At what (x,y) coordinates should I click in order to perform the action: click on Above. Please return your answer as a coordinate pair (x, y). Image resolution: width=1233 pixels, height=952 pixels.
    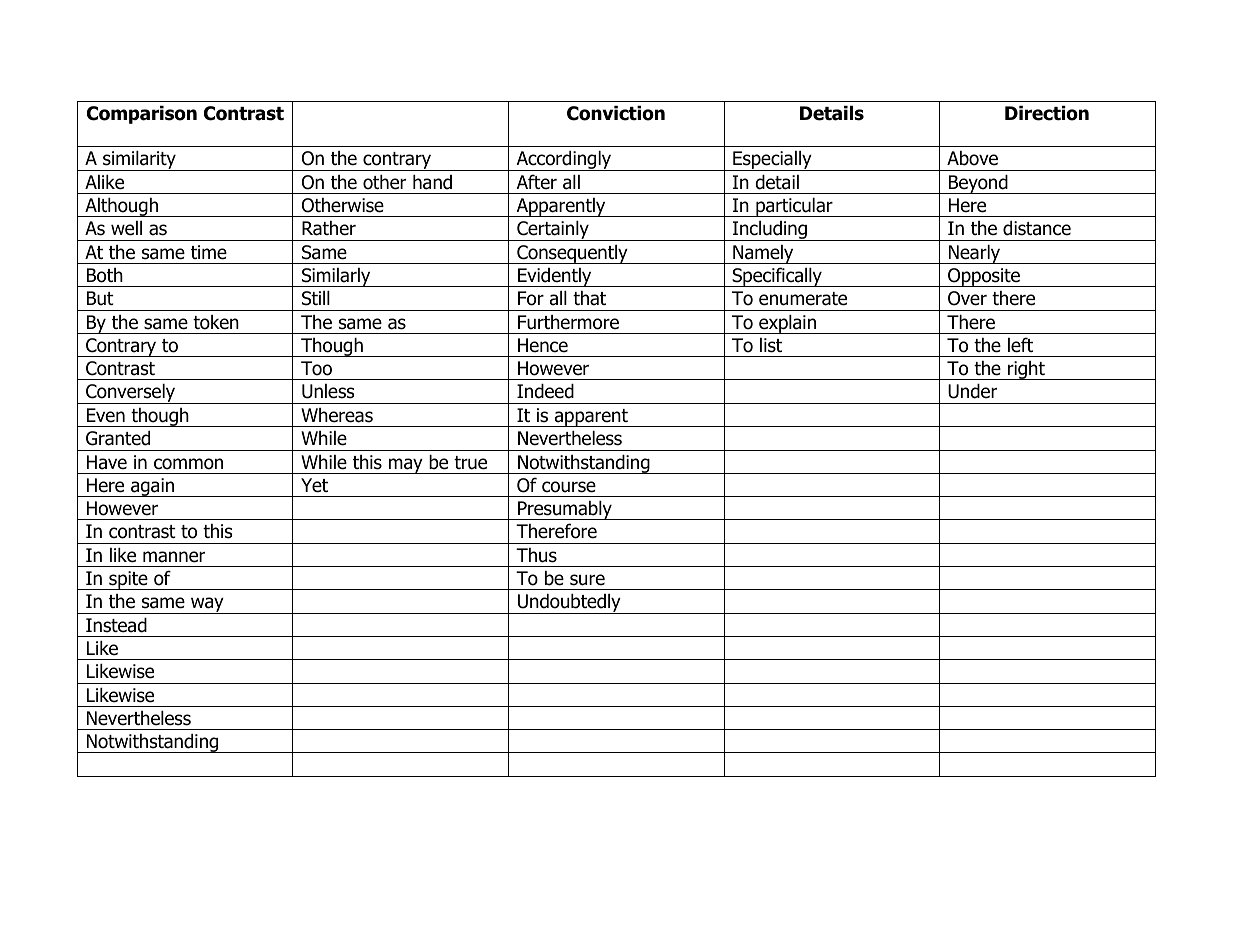
    Looking at the image, I should click on (972, 158).
